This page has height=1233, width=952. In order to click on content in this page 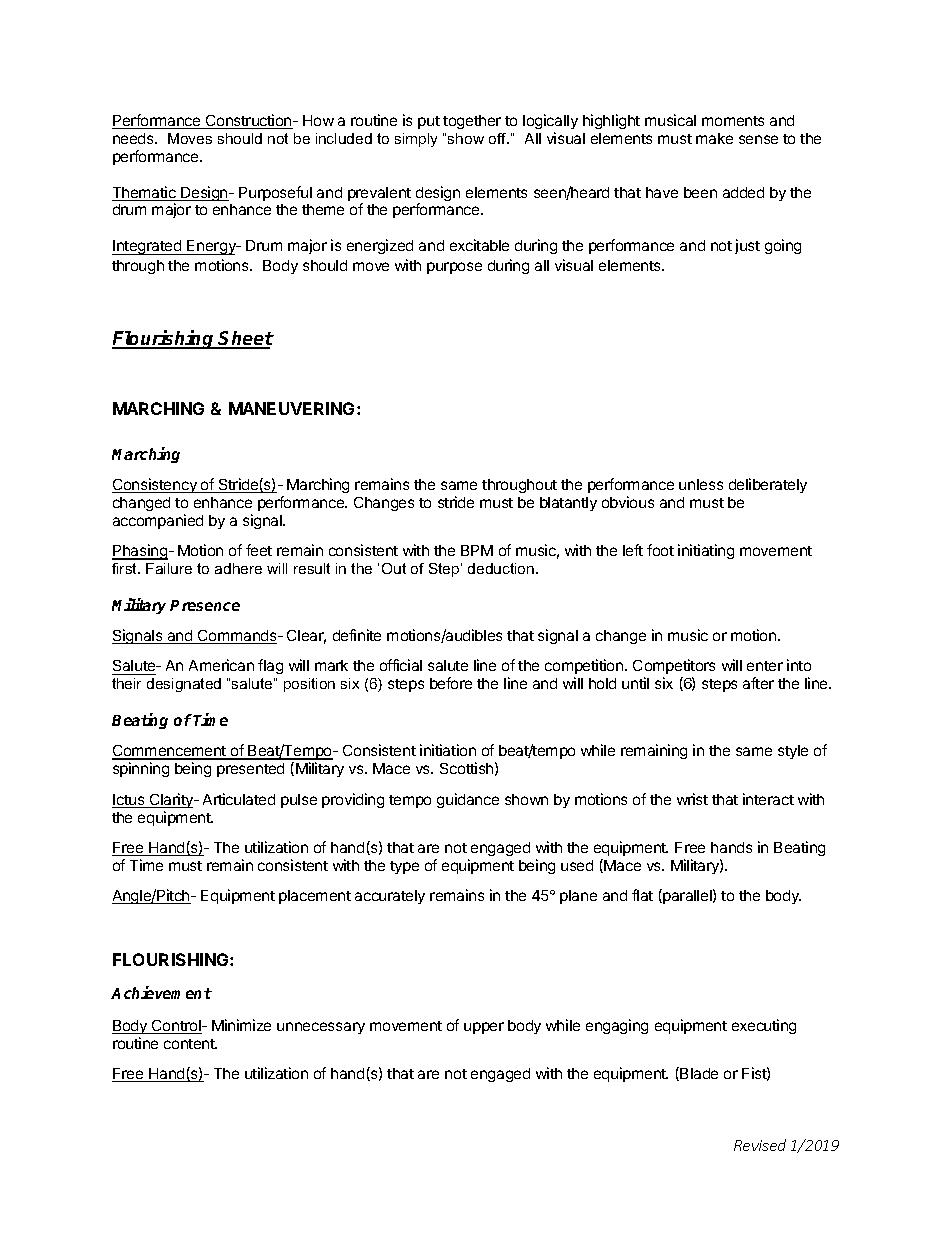, I will do `click(190, 1044)`.
